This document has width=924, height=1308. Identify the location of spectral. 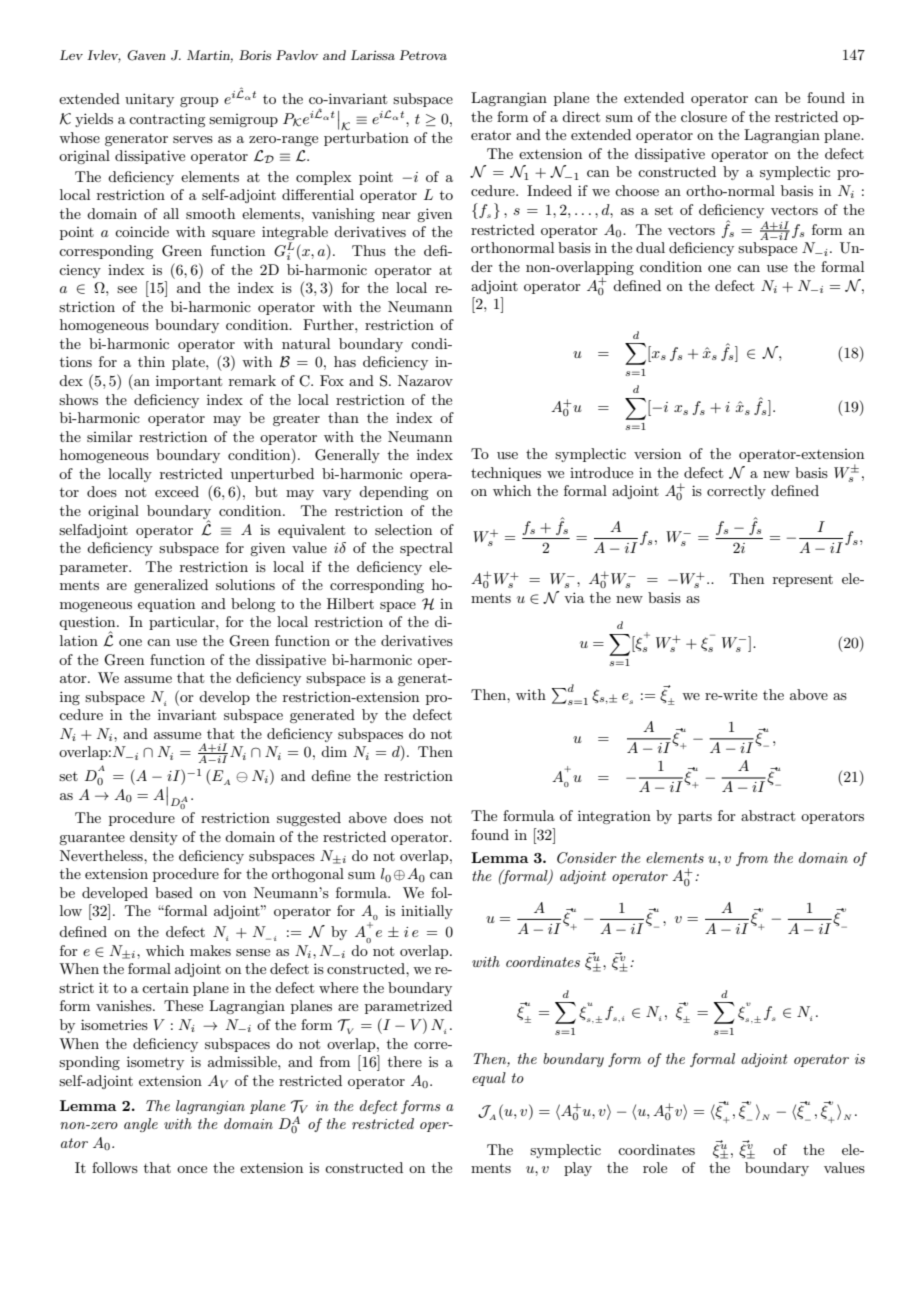
(426, 549).
